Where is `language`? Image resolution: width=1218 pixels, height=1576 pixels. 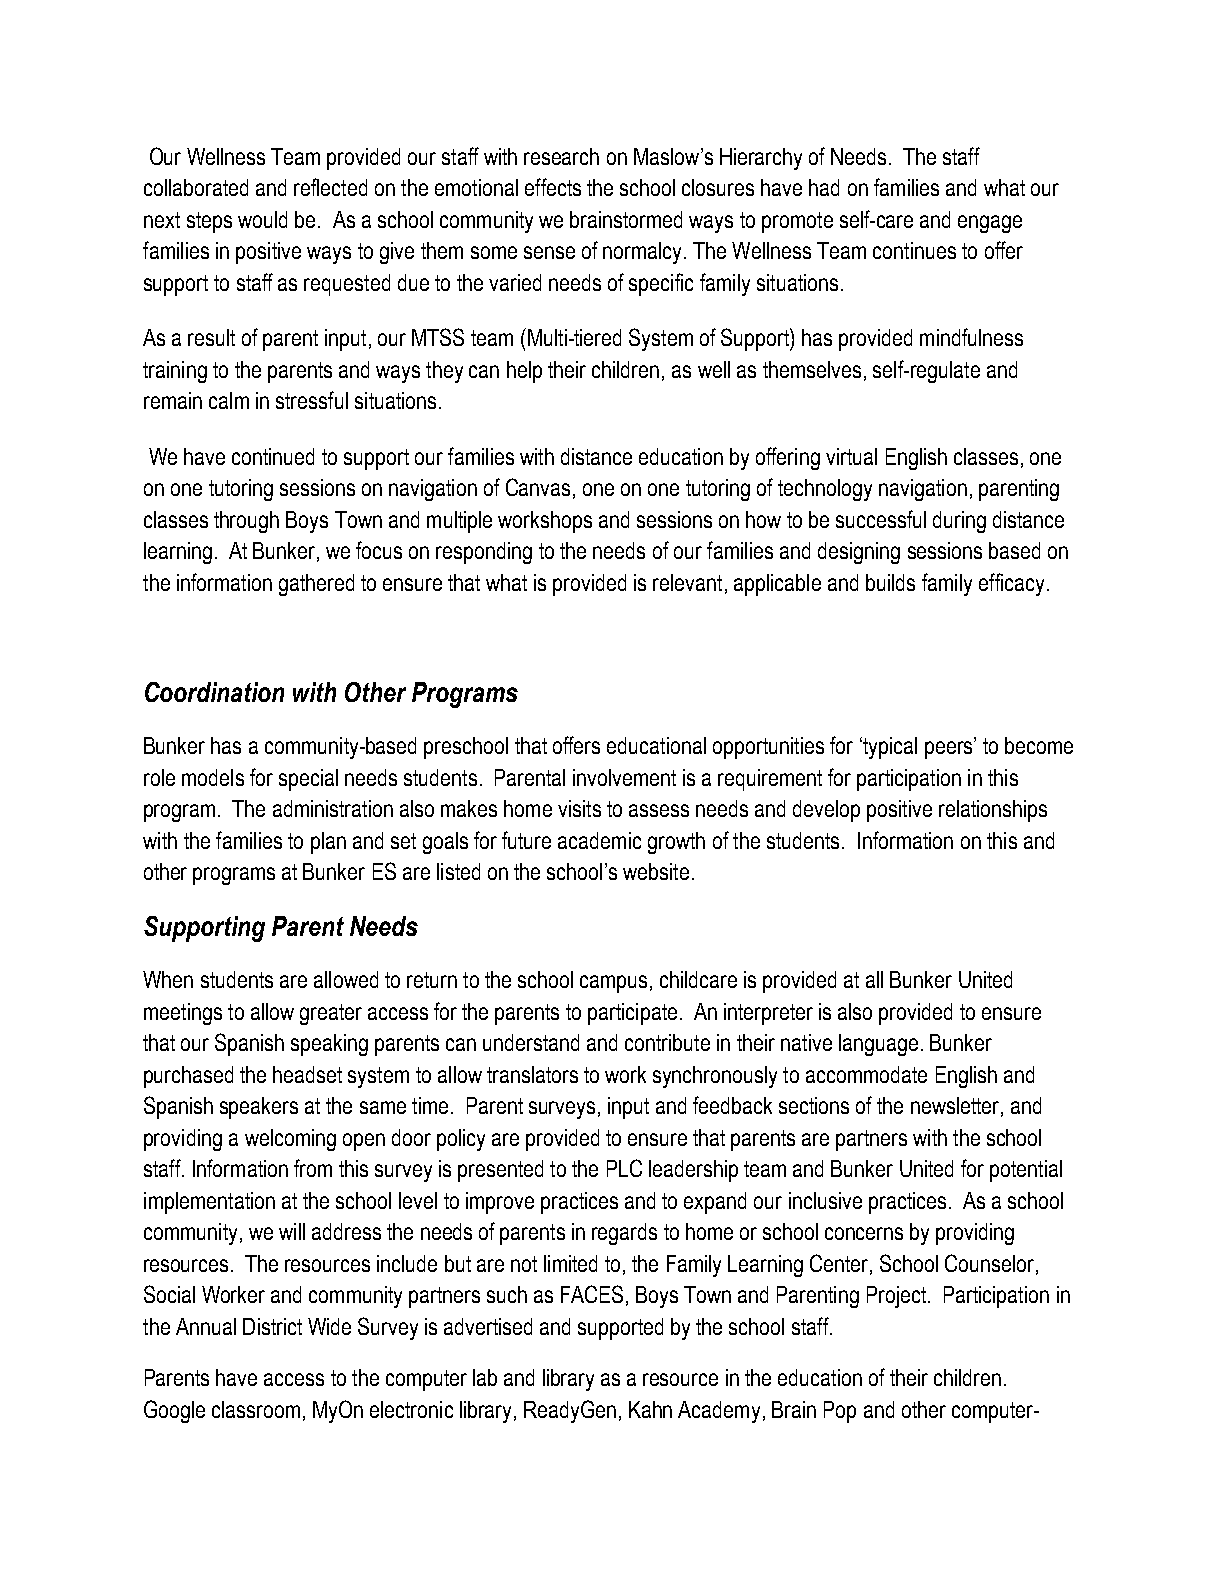
language is located at coordinates (878, 1045).
